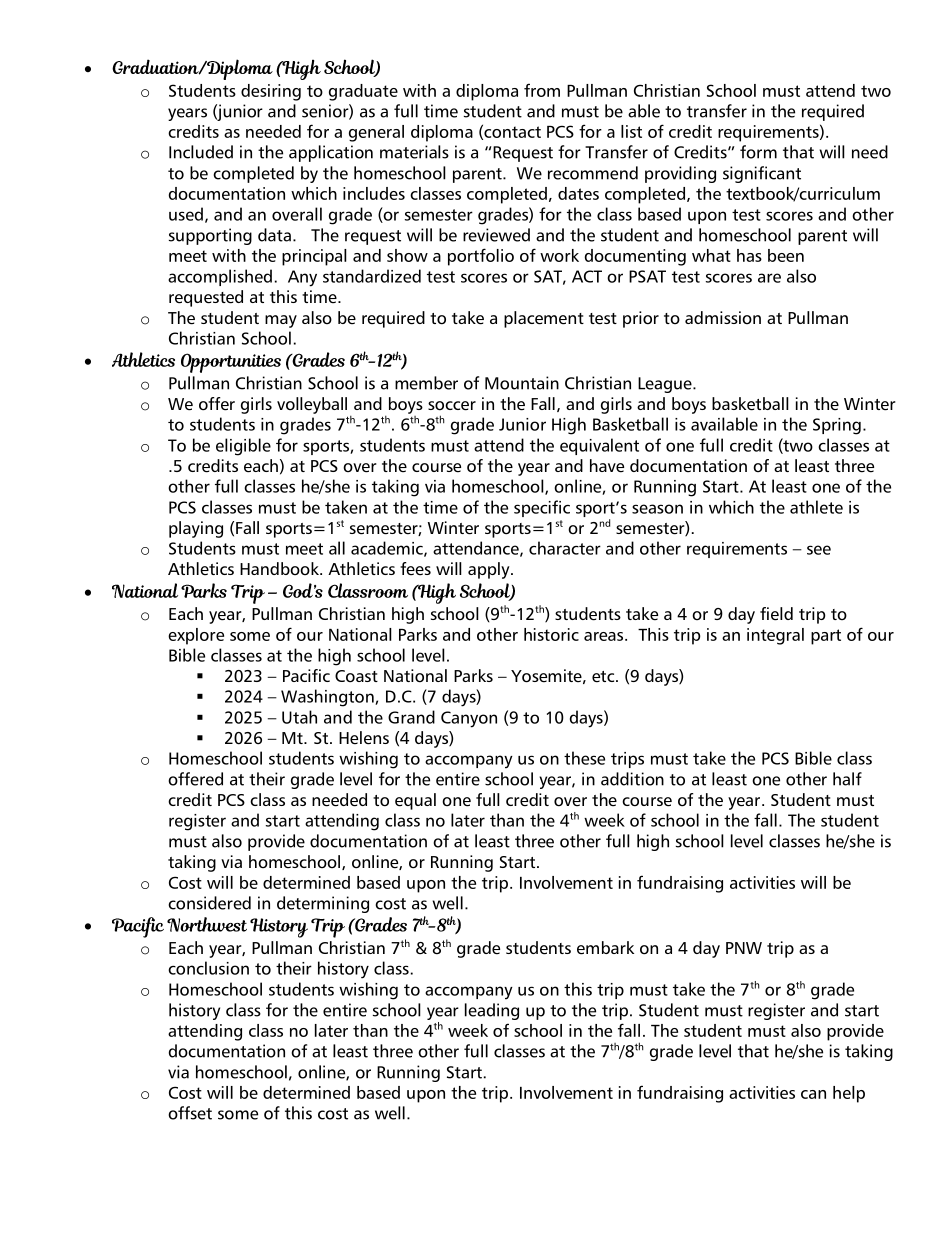 The image size is (952, 1233). Describe the element at coordinates (758, 152) in the image. I see `form` at that location.
